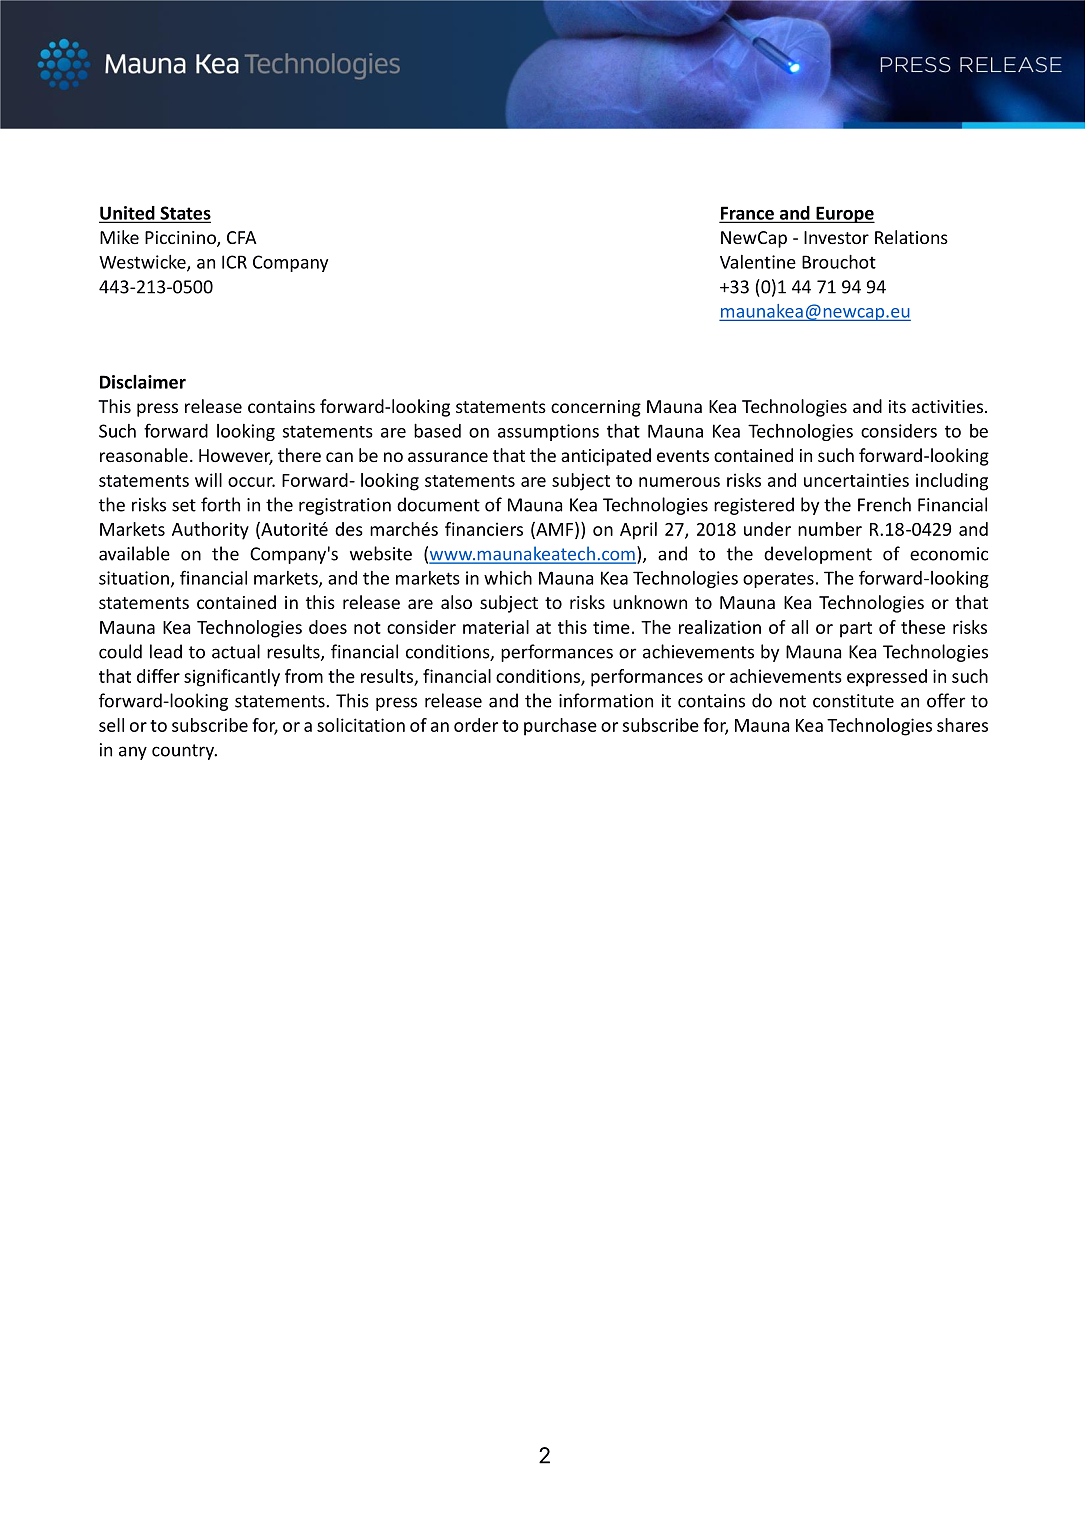  Describe the element at coordinates (143, 382) in the screenshot. I see `Disclaimer` at that location.
